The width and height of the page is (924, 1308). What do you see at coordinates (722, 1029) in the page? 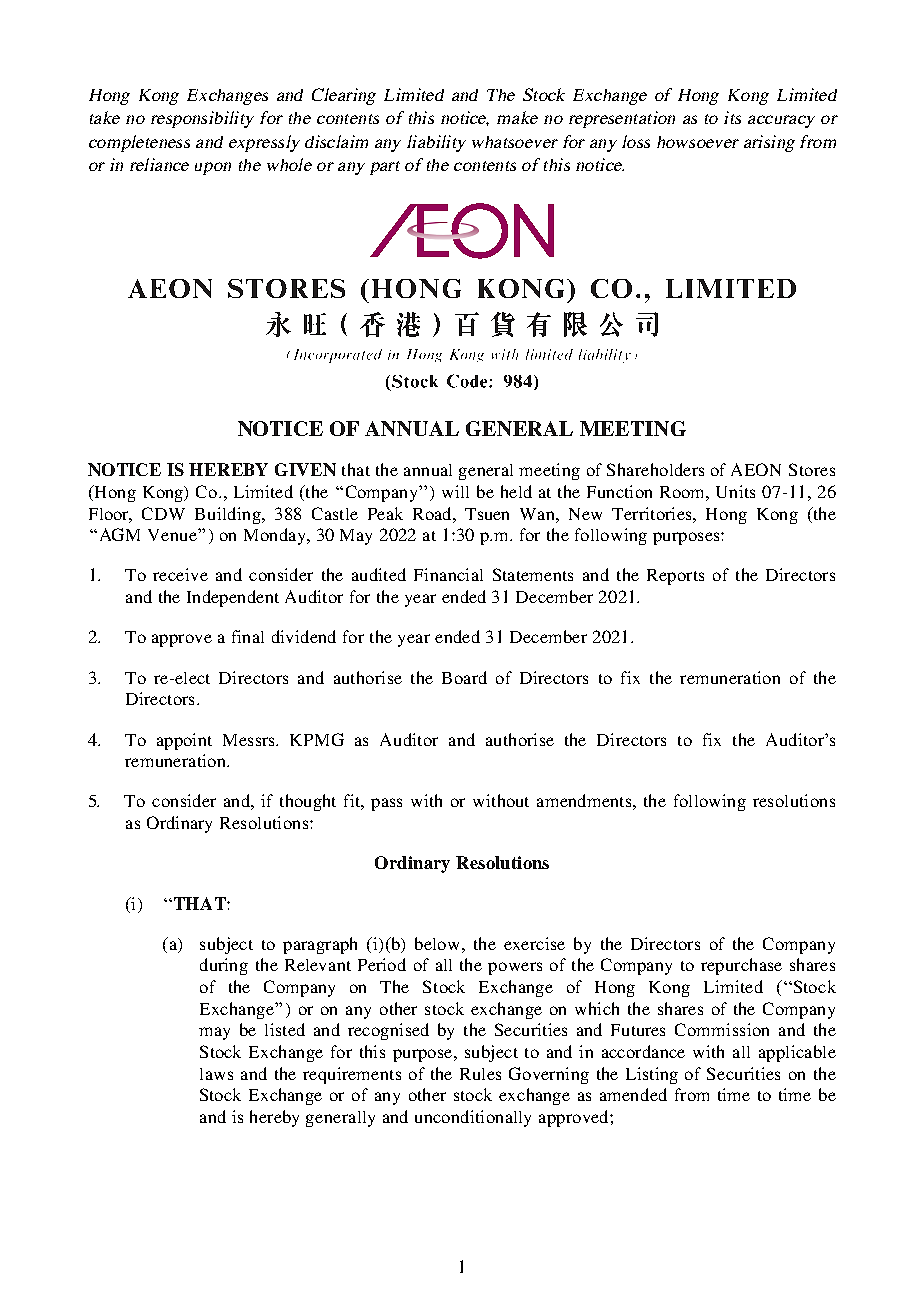
I see `Commission` at bounding box center [722, 1029].
